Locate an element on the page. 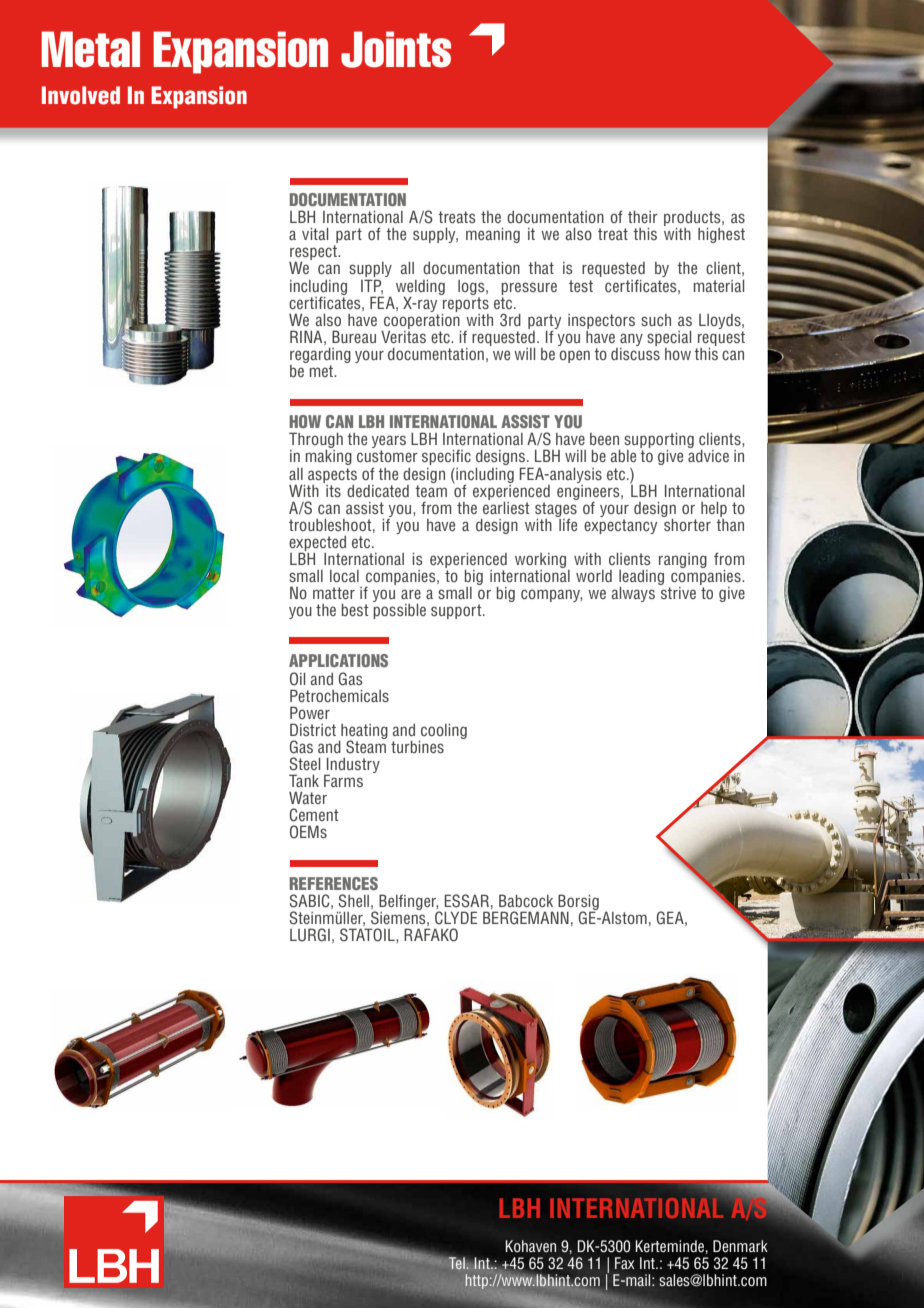 This page has width=924, height=1308. Fax is located at coordinates (625, 1263).
